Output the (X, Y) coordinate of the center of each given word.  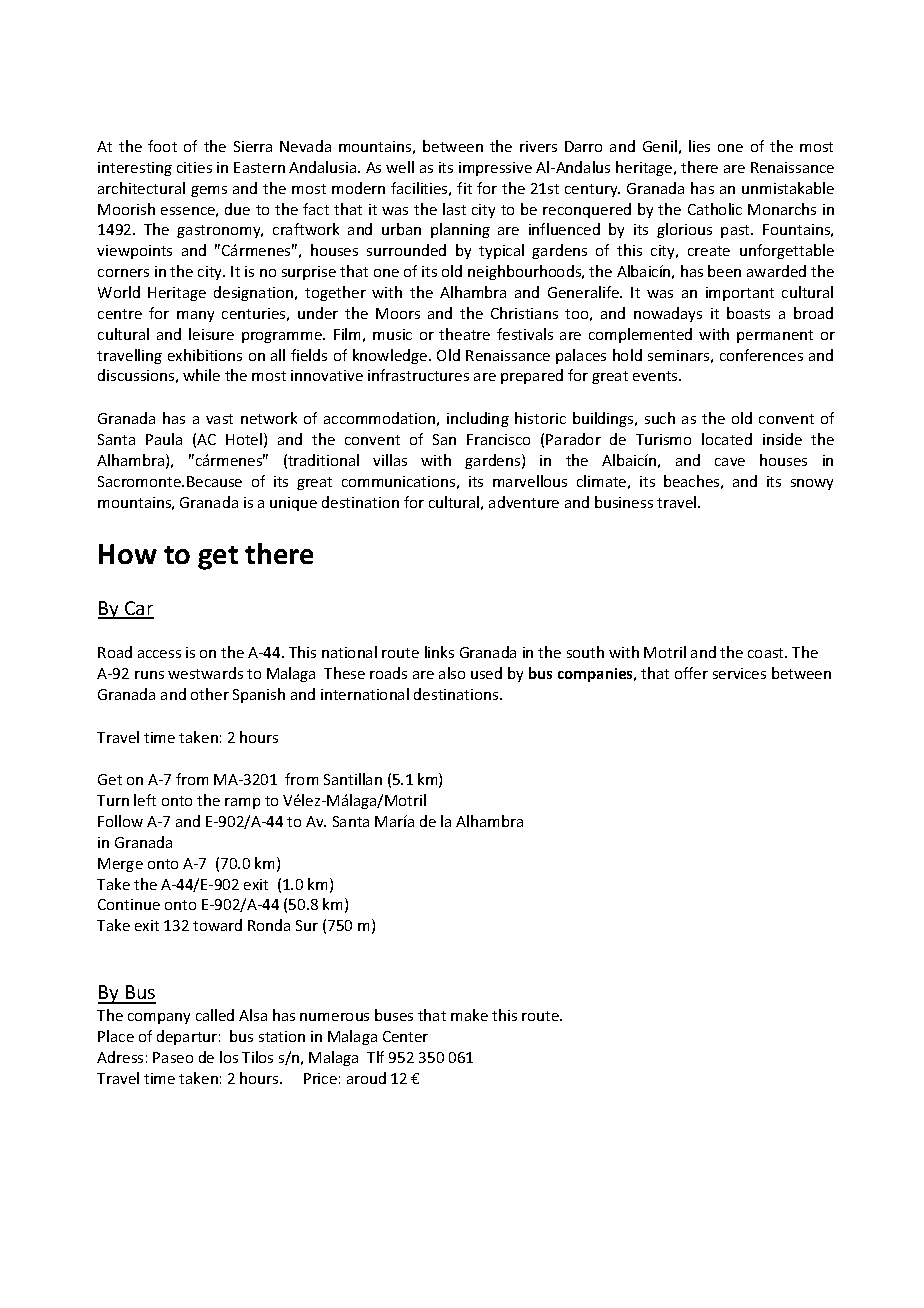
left (145, 800)
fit (464, 188)
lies (699, 146)
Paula (164, 439)
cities (194, 167)
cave (730, 462)
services (739, 673)
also (452, 673)
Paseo (173, 1057)
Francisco (498, 439)
